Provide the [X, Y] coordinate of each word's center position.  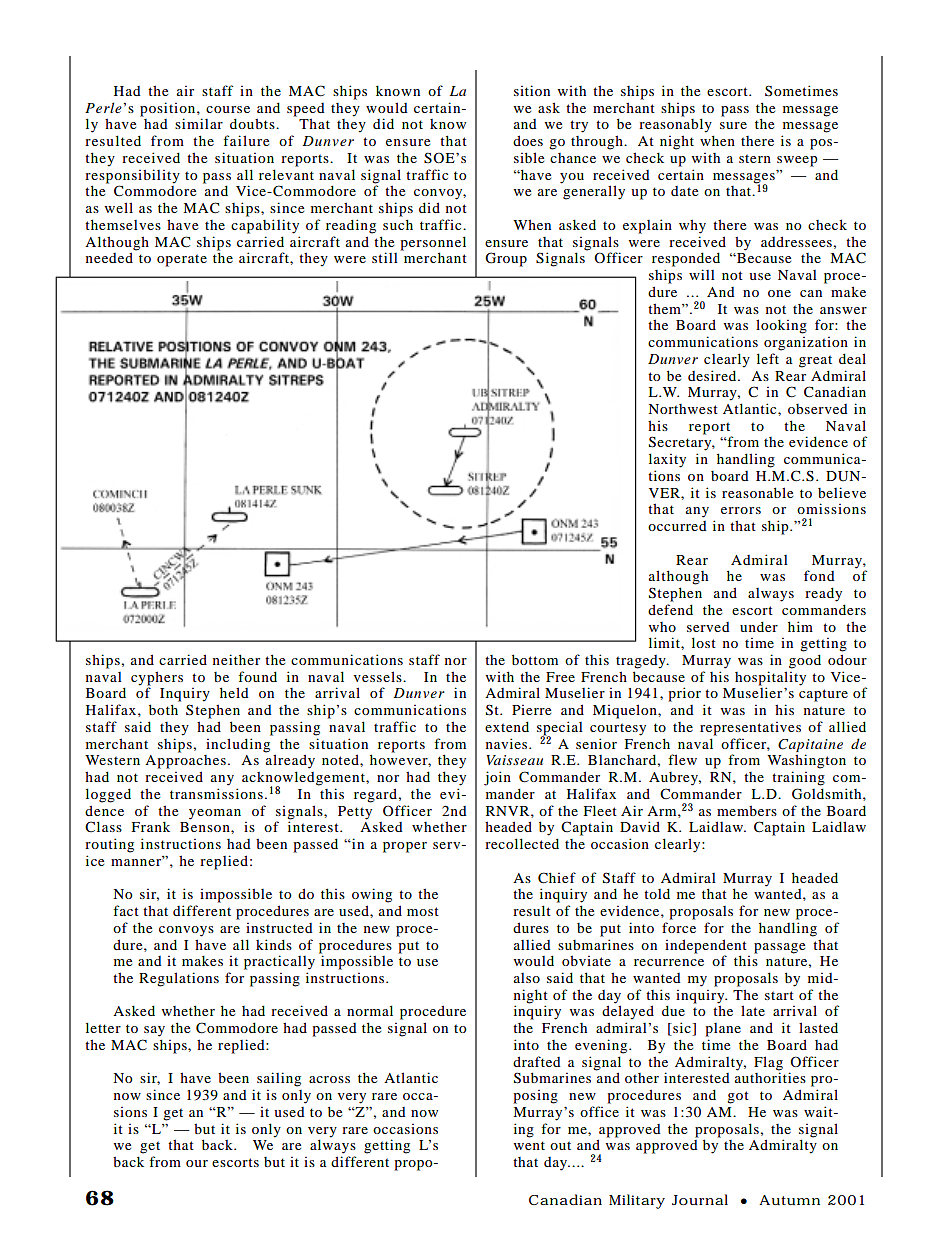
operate [182, 260]
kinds [274, 944]
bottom [535, 659]
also [527, 978]
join [497, 778]
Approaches [185, 762]
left [768, 358]
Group [506, 259]
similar [199, 123]
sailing [279, 1079]
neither [236, 659]
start [779, 995]
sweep [797, 161]
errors [741, 510]
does [528, 140]
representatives [750, 729]
